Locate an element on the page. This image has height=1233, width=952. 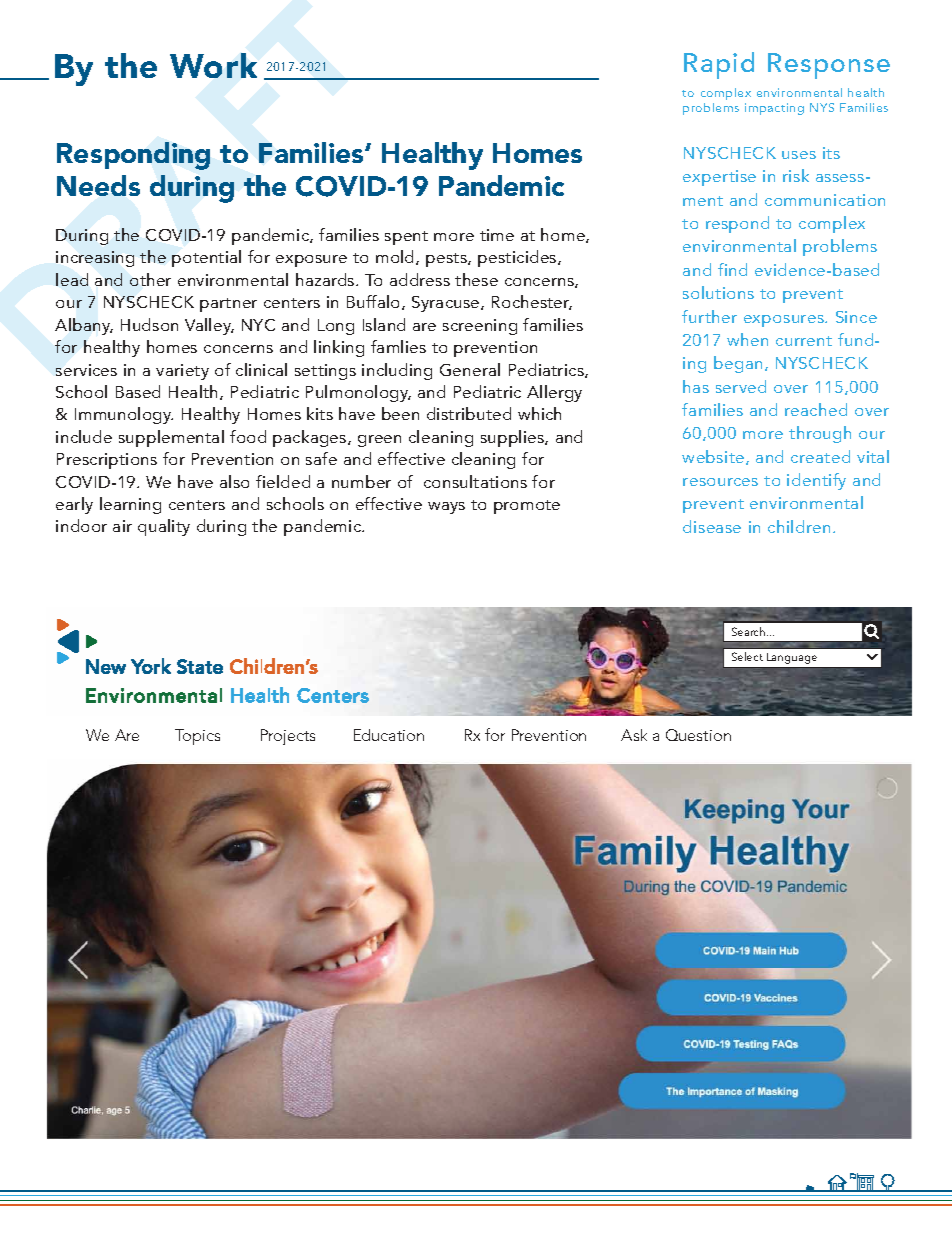
distributed is located at coordinates (469, 413).
